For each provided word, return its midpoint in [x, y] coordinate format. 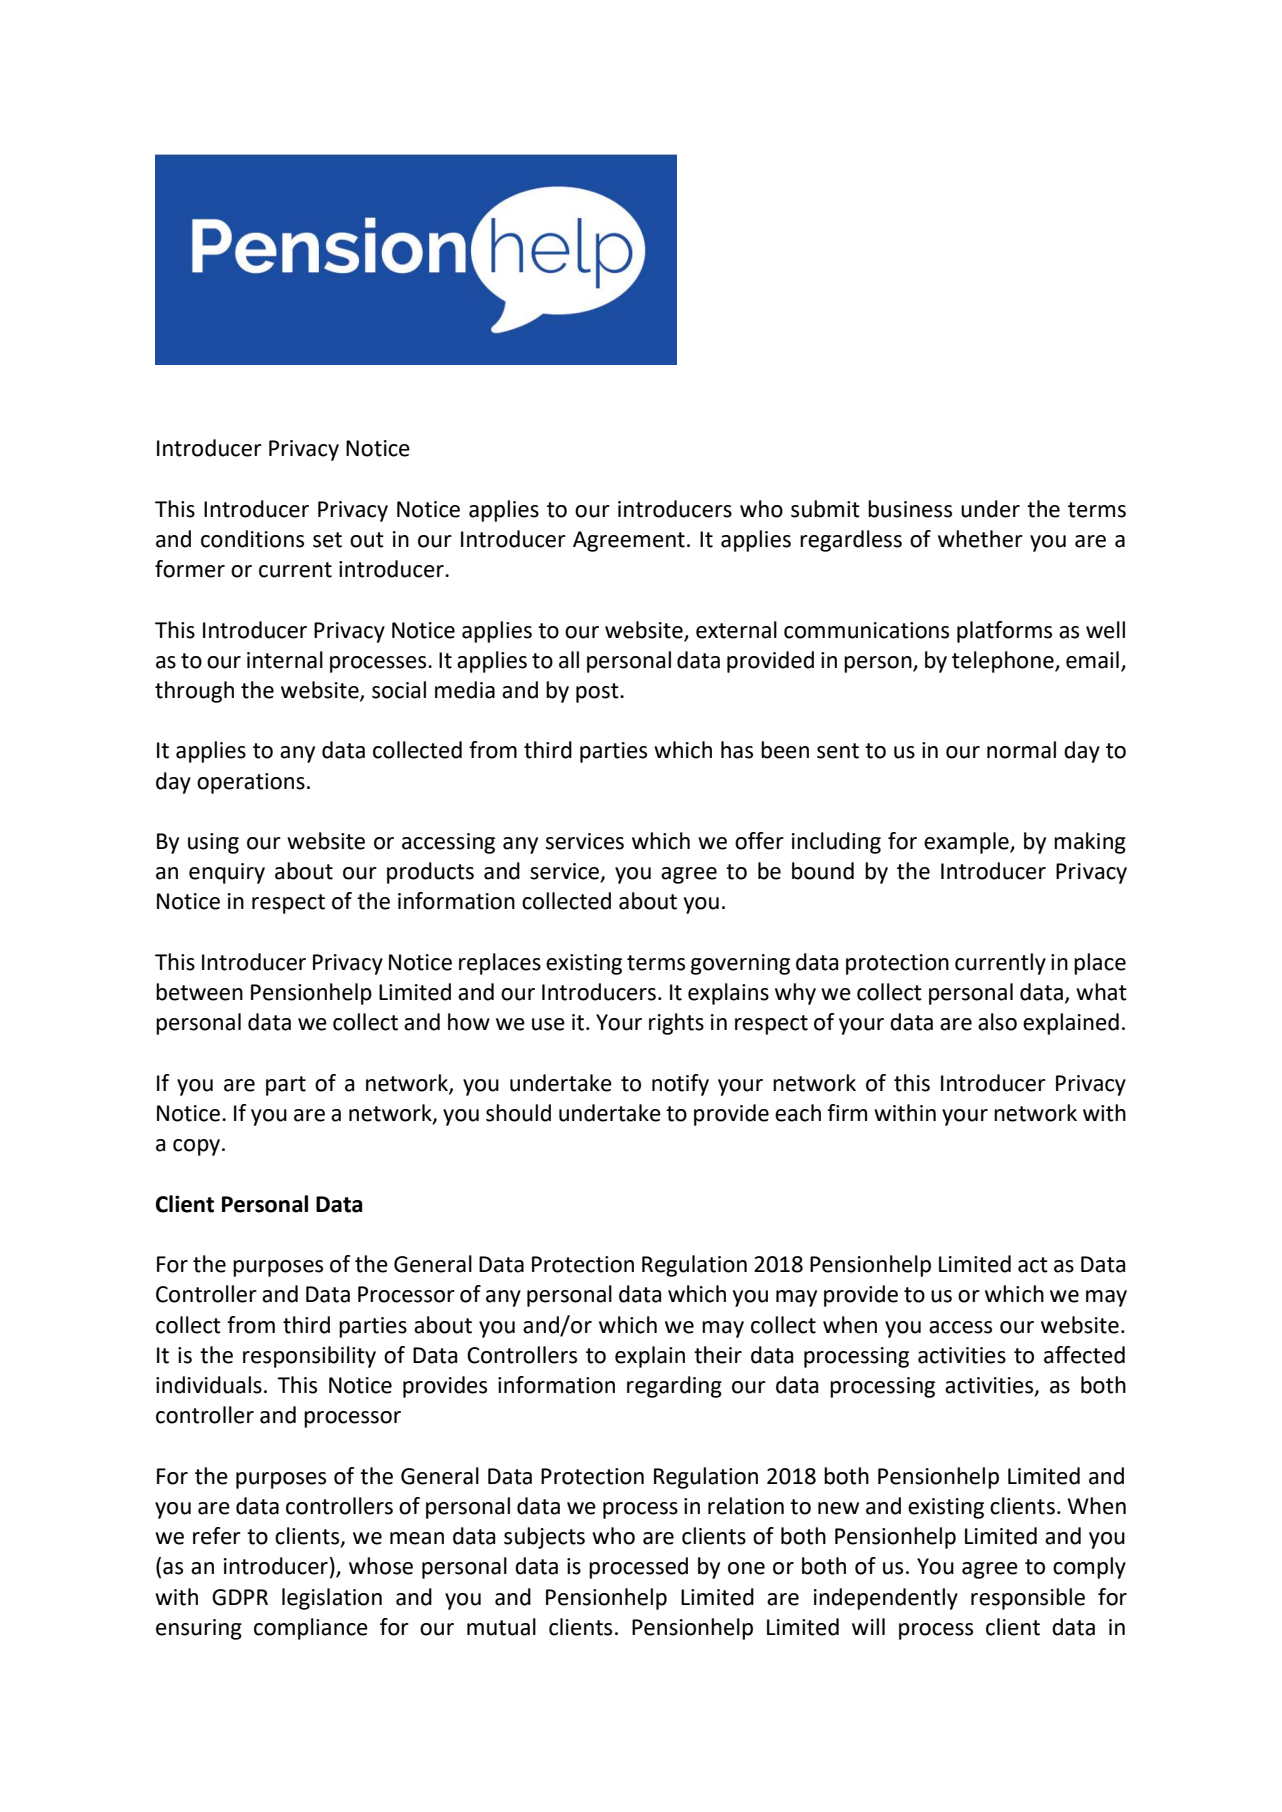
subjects [544, 1538]
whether [980, 539]
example [967, 843]
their [718, 1355]
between [199, 992]
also [997, 1022]
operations [251, 783]
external [736, 630]
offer [759, 841]
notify [680, 1085]
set [327, 540]
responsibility [309, 1357]
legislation [332, 1599]
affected [1084, 1355]
